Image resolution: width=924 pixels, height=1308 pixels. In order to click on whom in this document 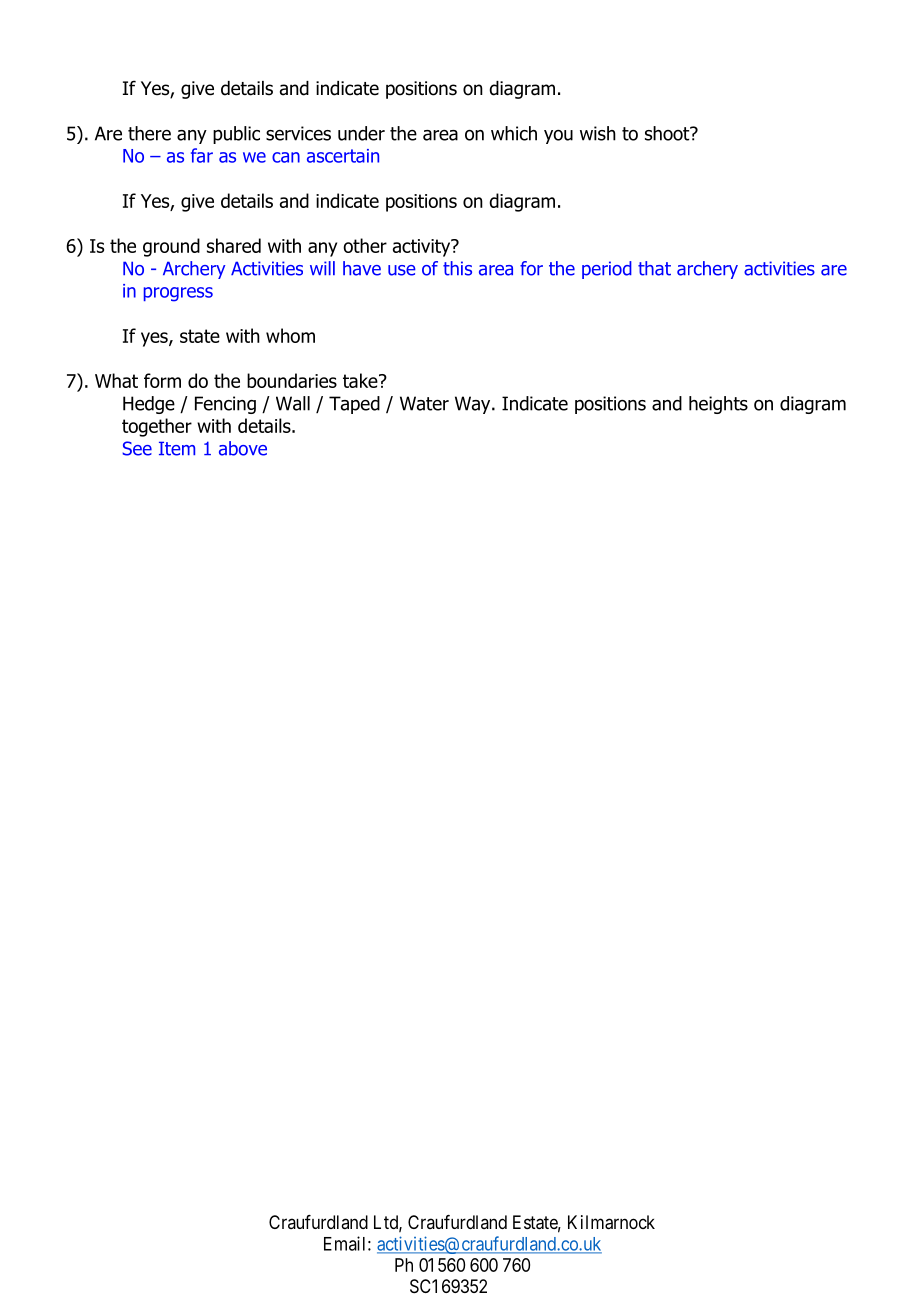, I will do `click(290, 335)`.
